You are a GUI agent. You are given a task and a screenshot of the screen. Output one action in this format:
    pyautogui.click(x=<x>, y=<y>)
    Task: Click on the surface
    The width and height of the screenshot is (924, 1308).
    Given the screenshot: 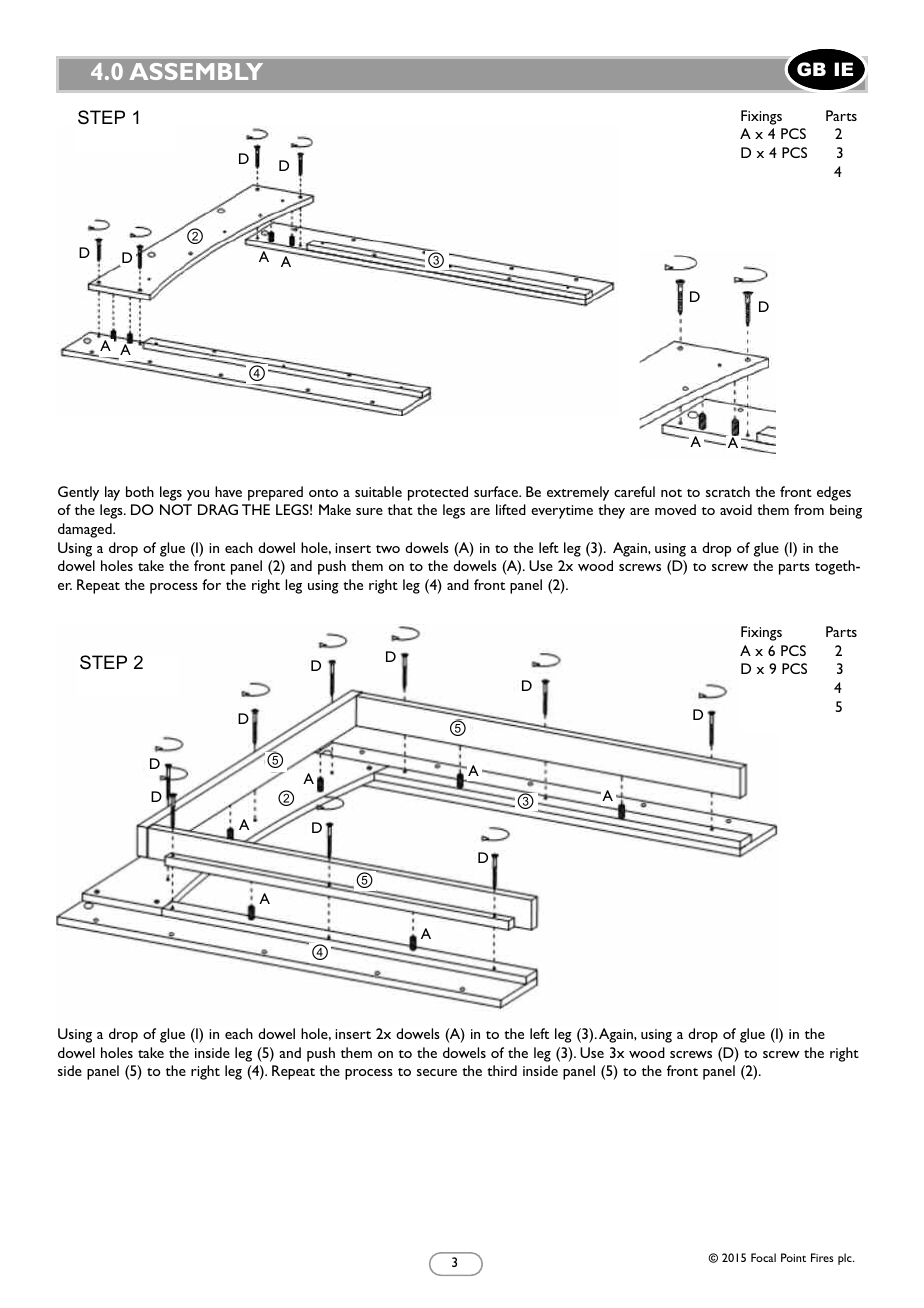 What is the action you would take?
    pyautogui.click(x=497, y=491)
